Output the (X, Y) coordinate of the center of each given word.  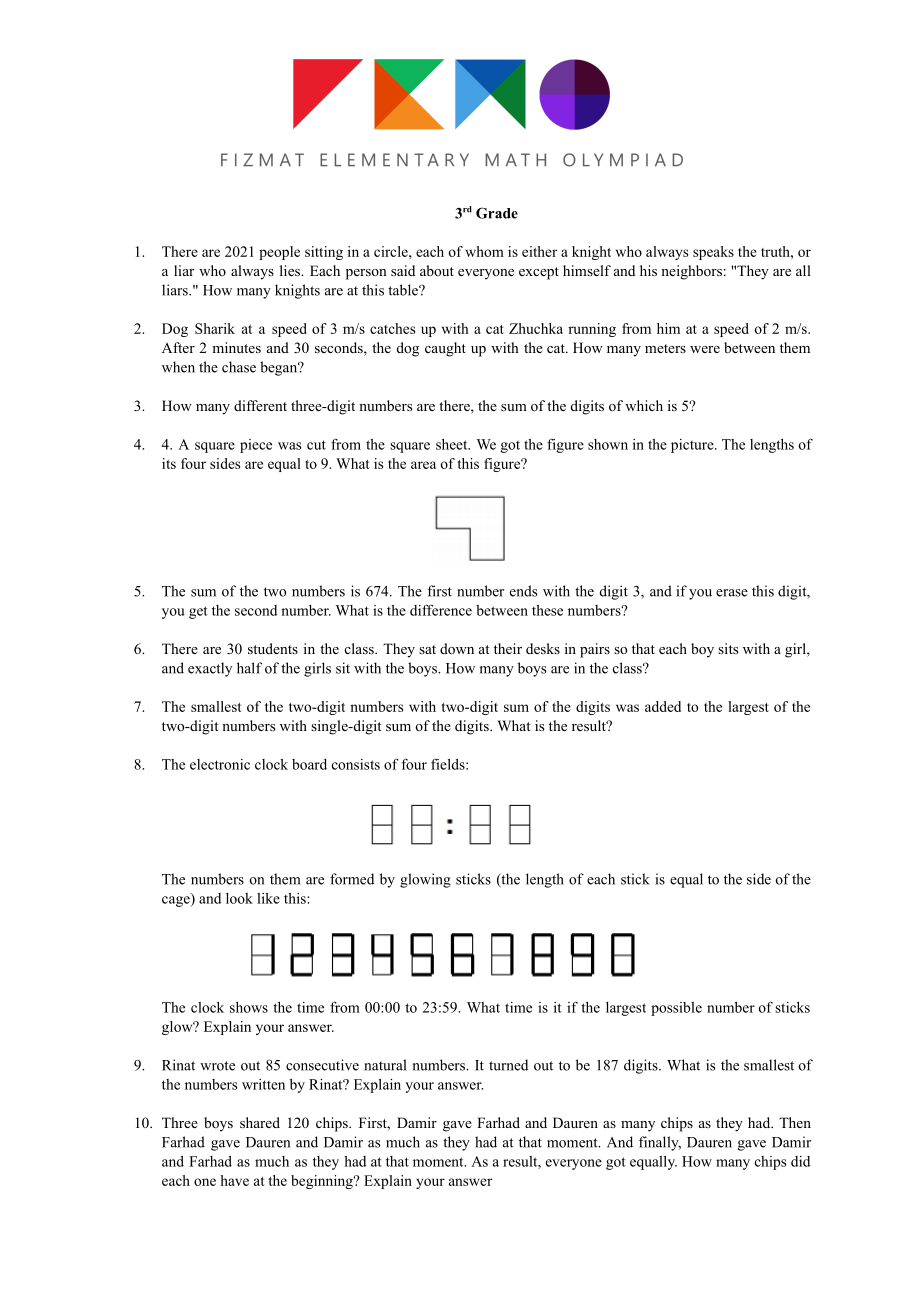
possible (676, 1009)
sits (728, 648)
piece (256, 446)
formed (352, 879)
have (235, 1180)
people (279, 253)
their (508, 648)
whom (484, 251)
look (239, 898)
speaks (713, 253)
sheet (453, 444)
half (249, 668)
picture (693, 446)
